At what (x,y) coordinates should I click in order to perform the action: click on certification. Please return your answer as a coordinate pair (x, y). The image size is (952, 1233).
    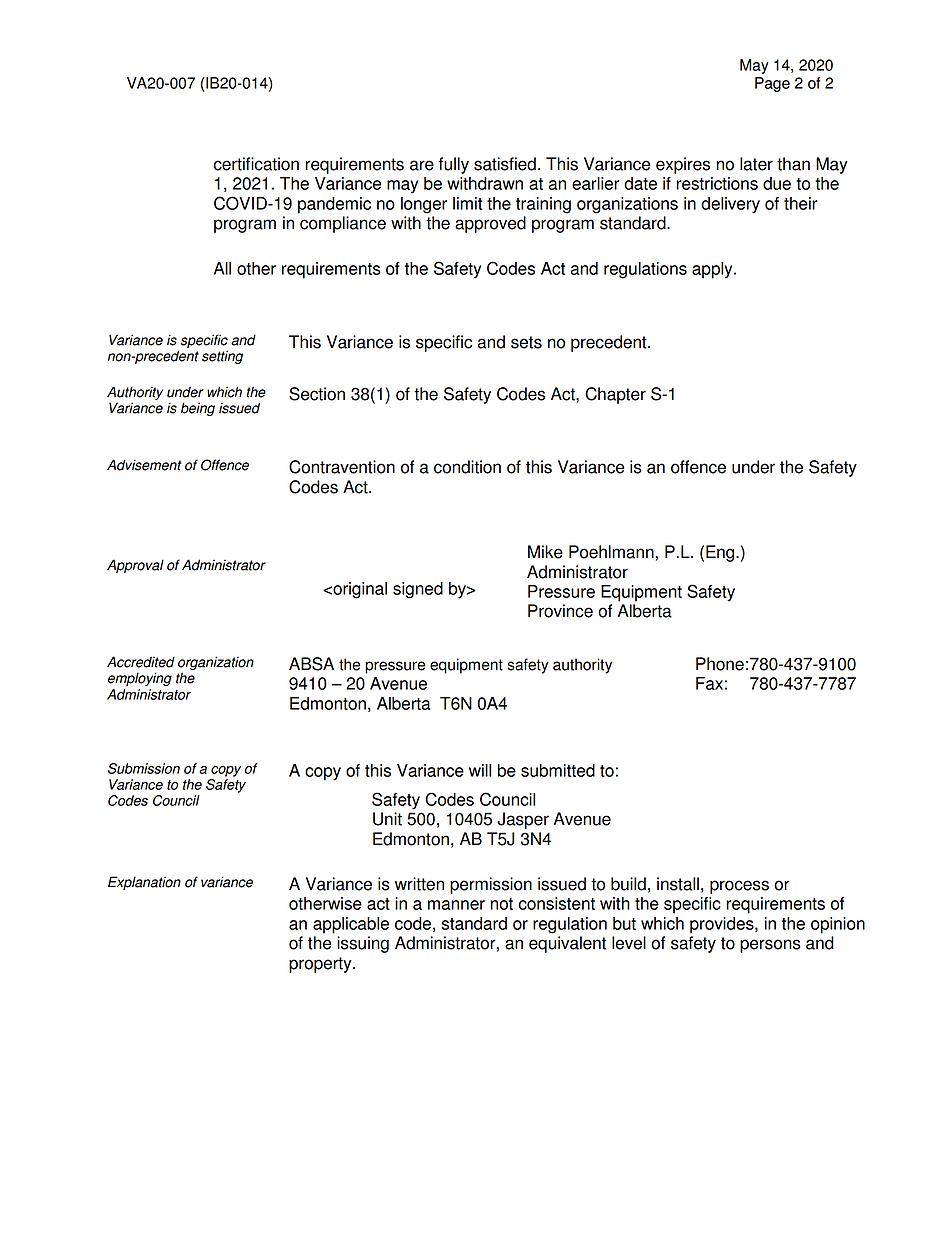
    Looking at the image, I should click on (256, 164).
